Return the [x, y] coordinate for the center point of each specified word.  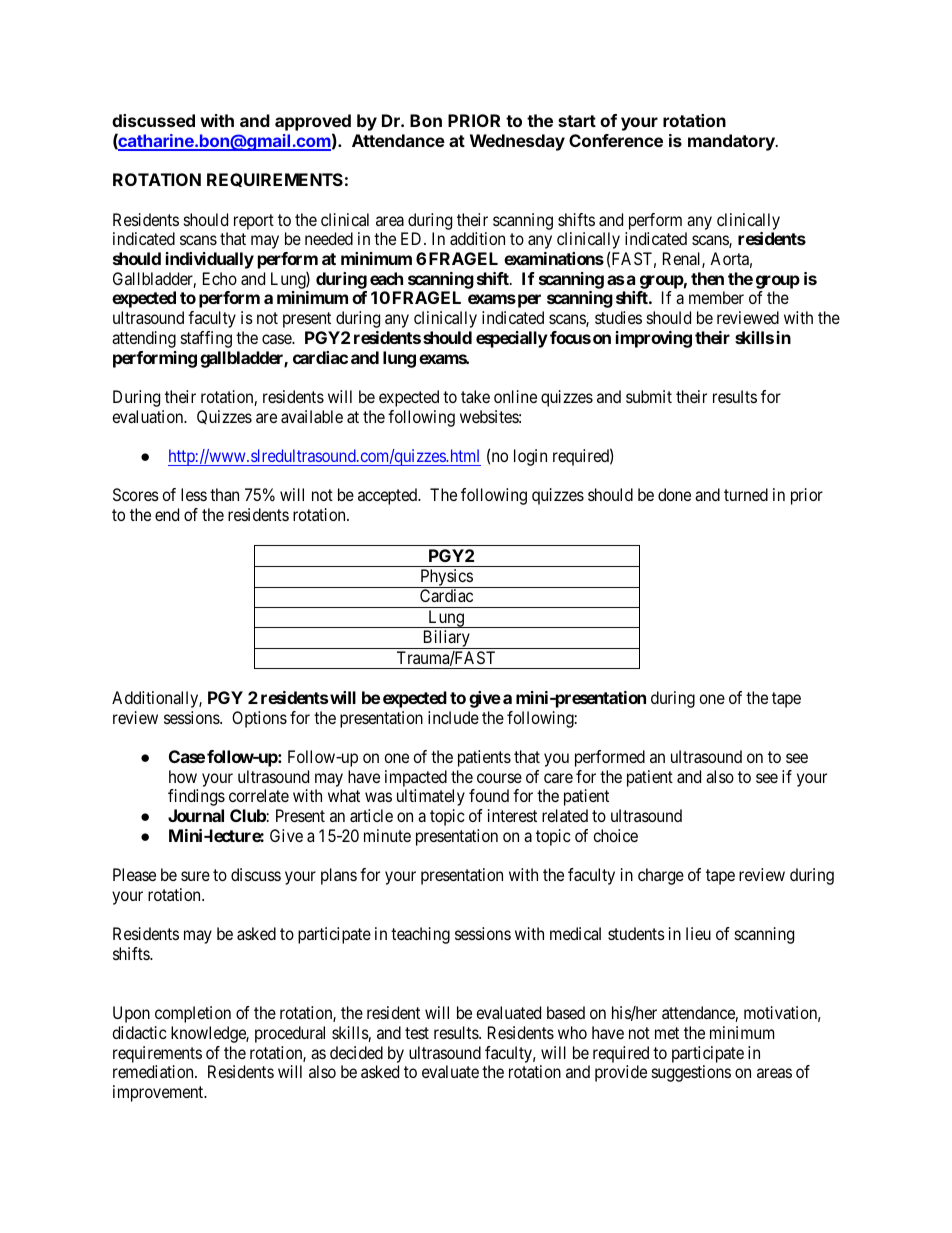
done [674, 494]
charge [661, 876]
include [453, 717]
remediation [154, 1071]
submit [649, 396]
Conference [616, 140]
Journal [196, 815]
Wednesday [517, 142]
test [417, 1033]
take [475, 396]
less [194, 494]
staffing [206, 339]
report [254, 222]
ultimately [431, 797]
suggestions [691, 1073]
